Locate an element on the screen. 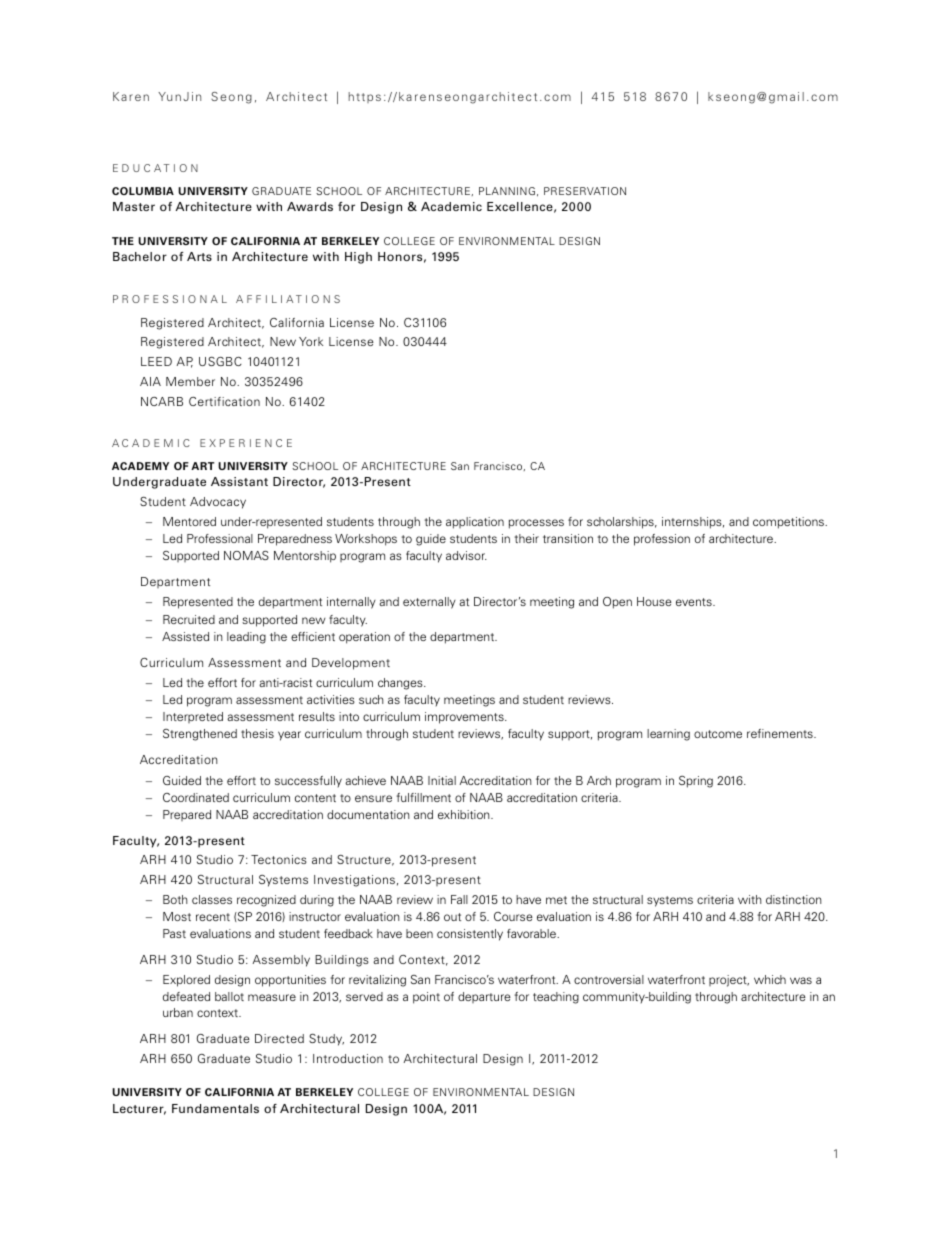 The height and width of the screenshot is (1233, 952). competitions is located at coordinates (789, 523).
